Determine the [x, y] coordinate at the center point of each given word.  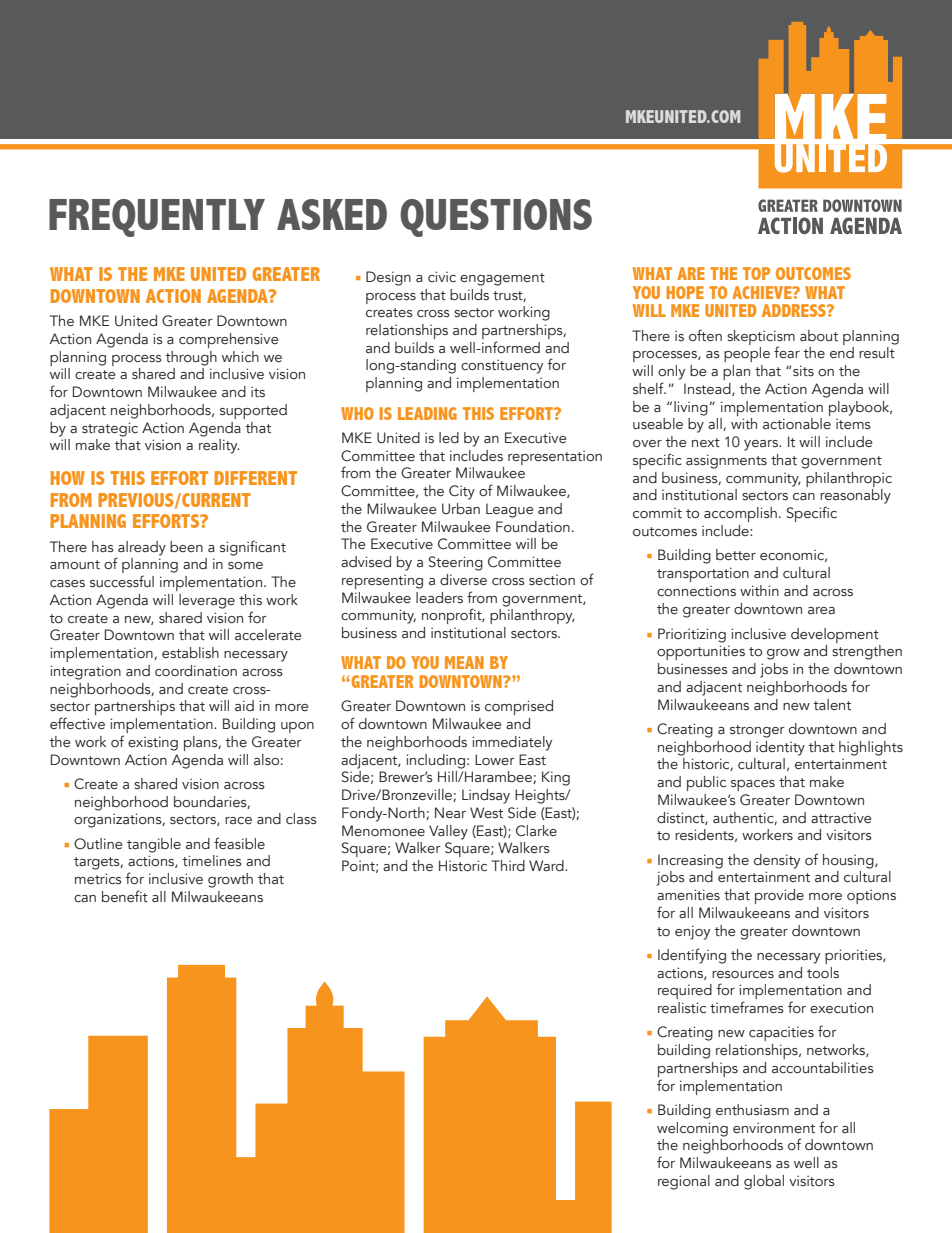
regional [684, 1182]
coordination [196, 671]
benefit [125, 896]
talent [832, 705]
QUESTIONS [496, 218]
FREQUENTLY [157, 218]
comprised [519, 707]
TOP [756, 273]
